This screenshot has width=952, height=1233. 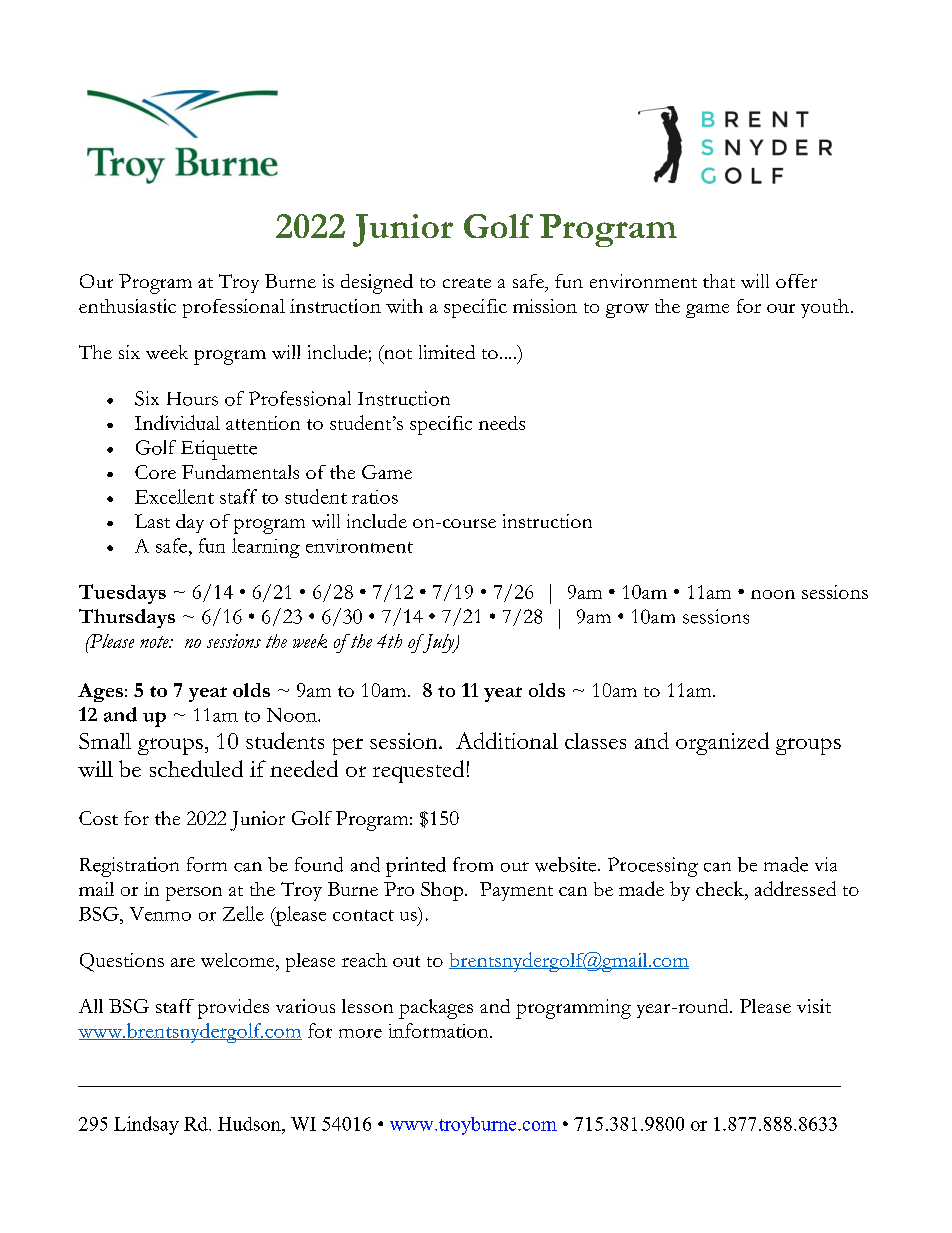 I want to click on organized, so click(x=722, y=743).
